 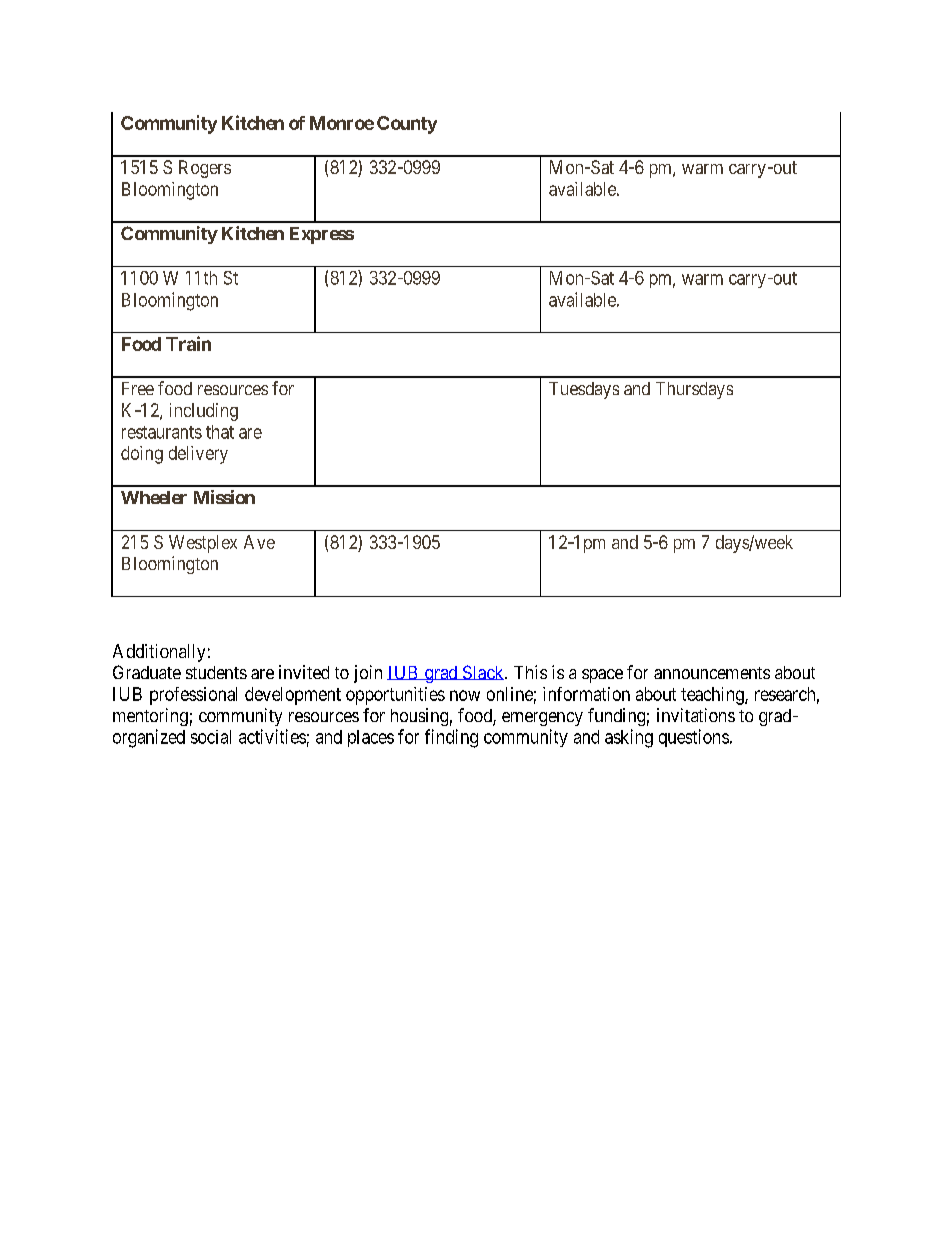 I want to click on that, so click(x=220, y=432).
